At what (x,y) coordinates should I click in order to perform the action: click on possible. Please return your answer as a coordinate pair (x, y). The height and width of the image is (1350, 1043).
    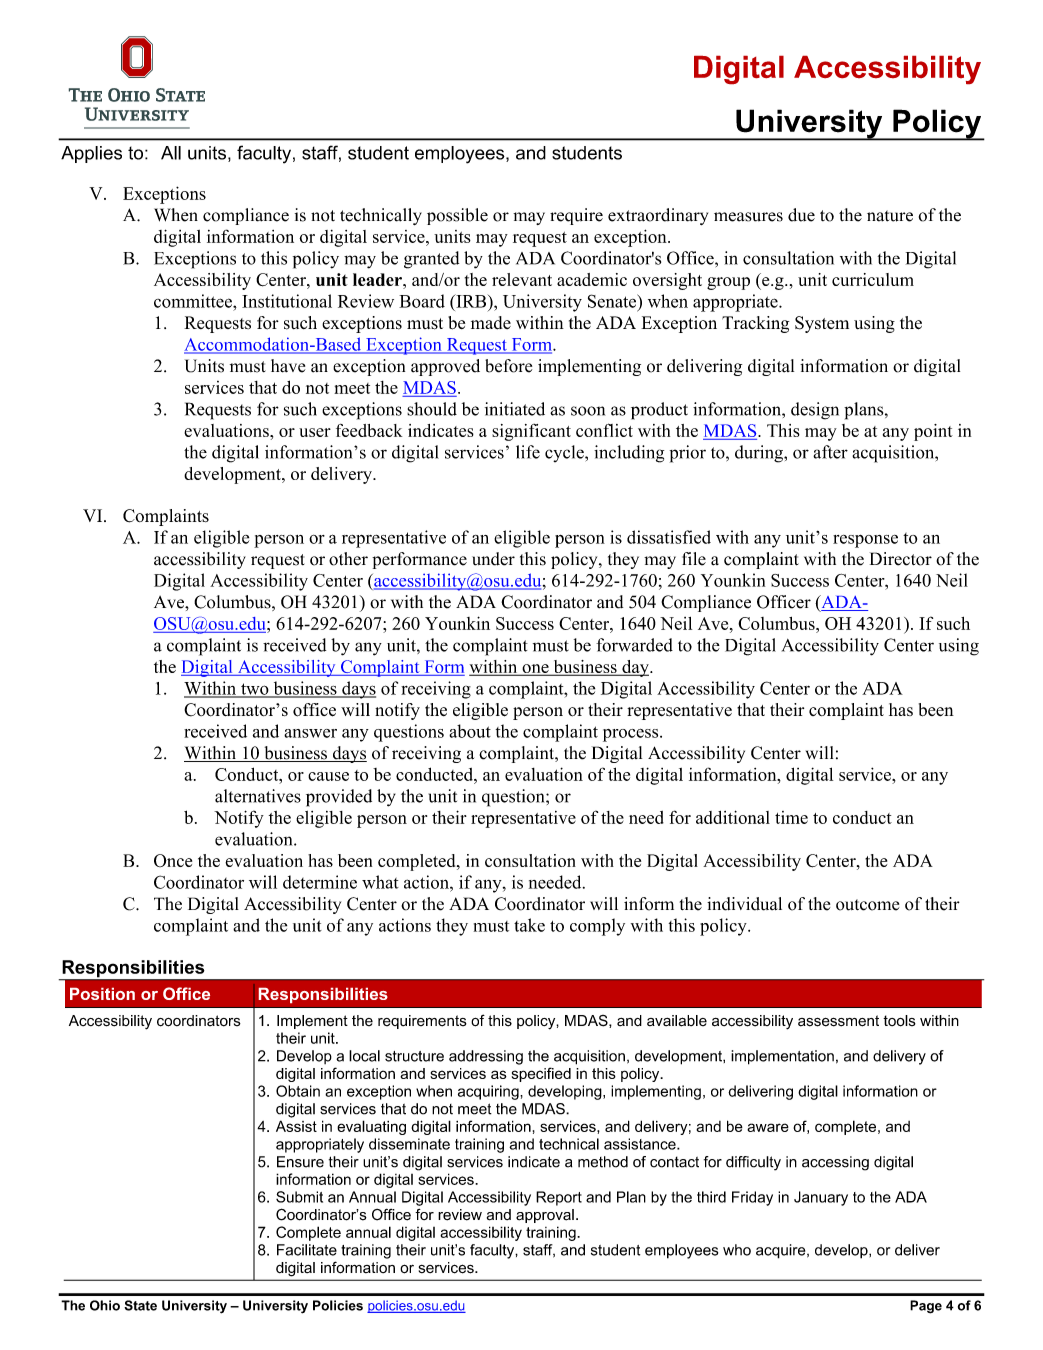
    Looking at the image, I should click on (457, 216).
